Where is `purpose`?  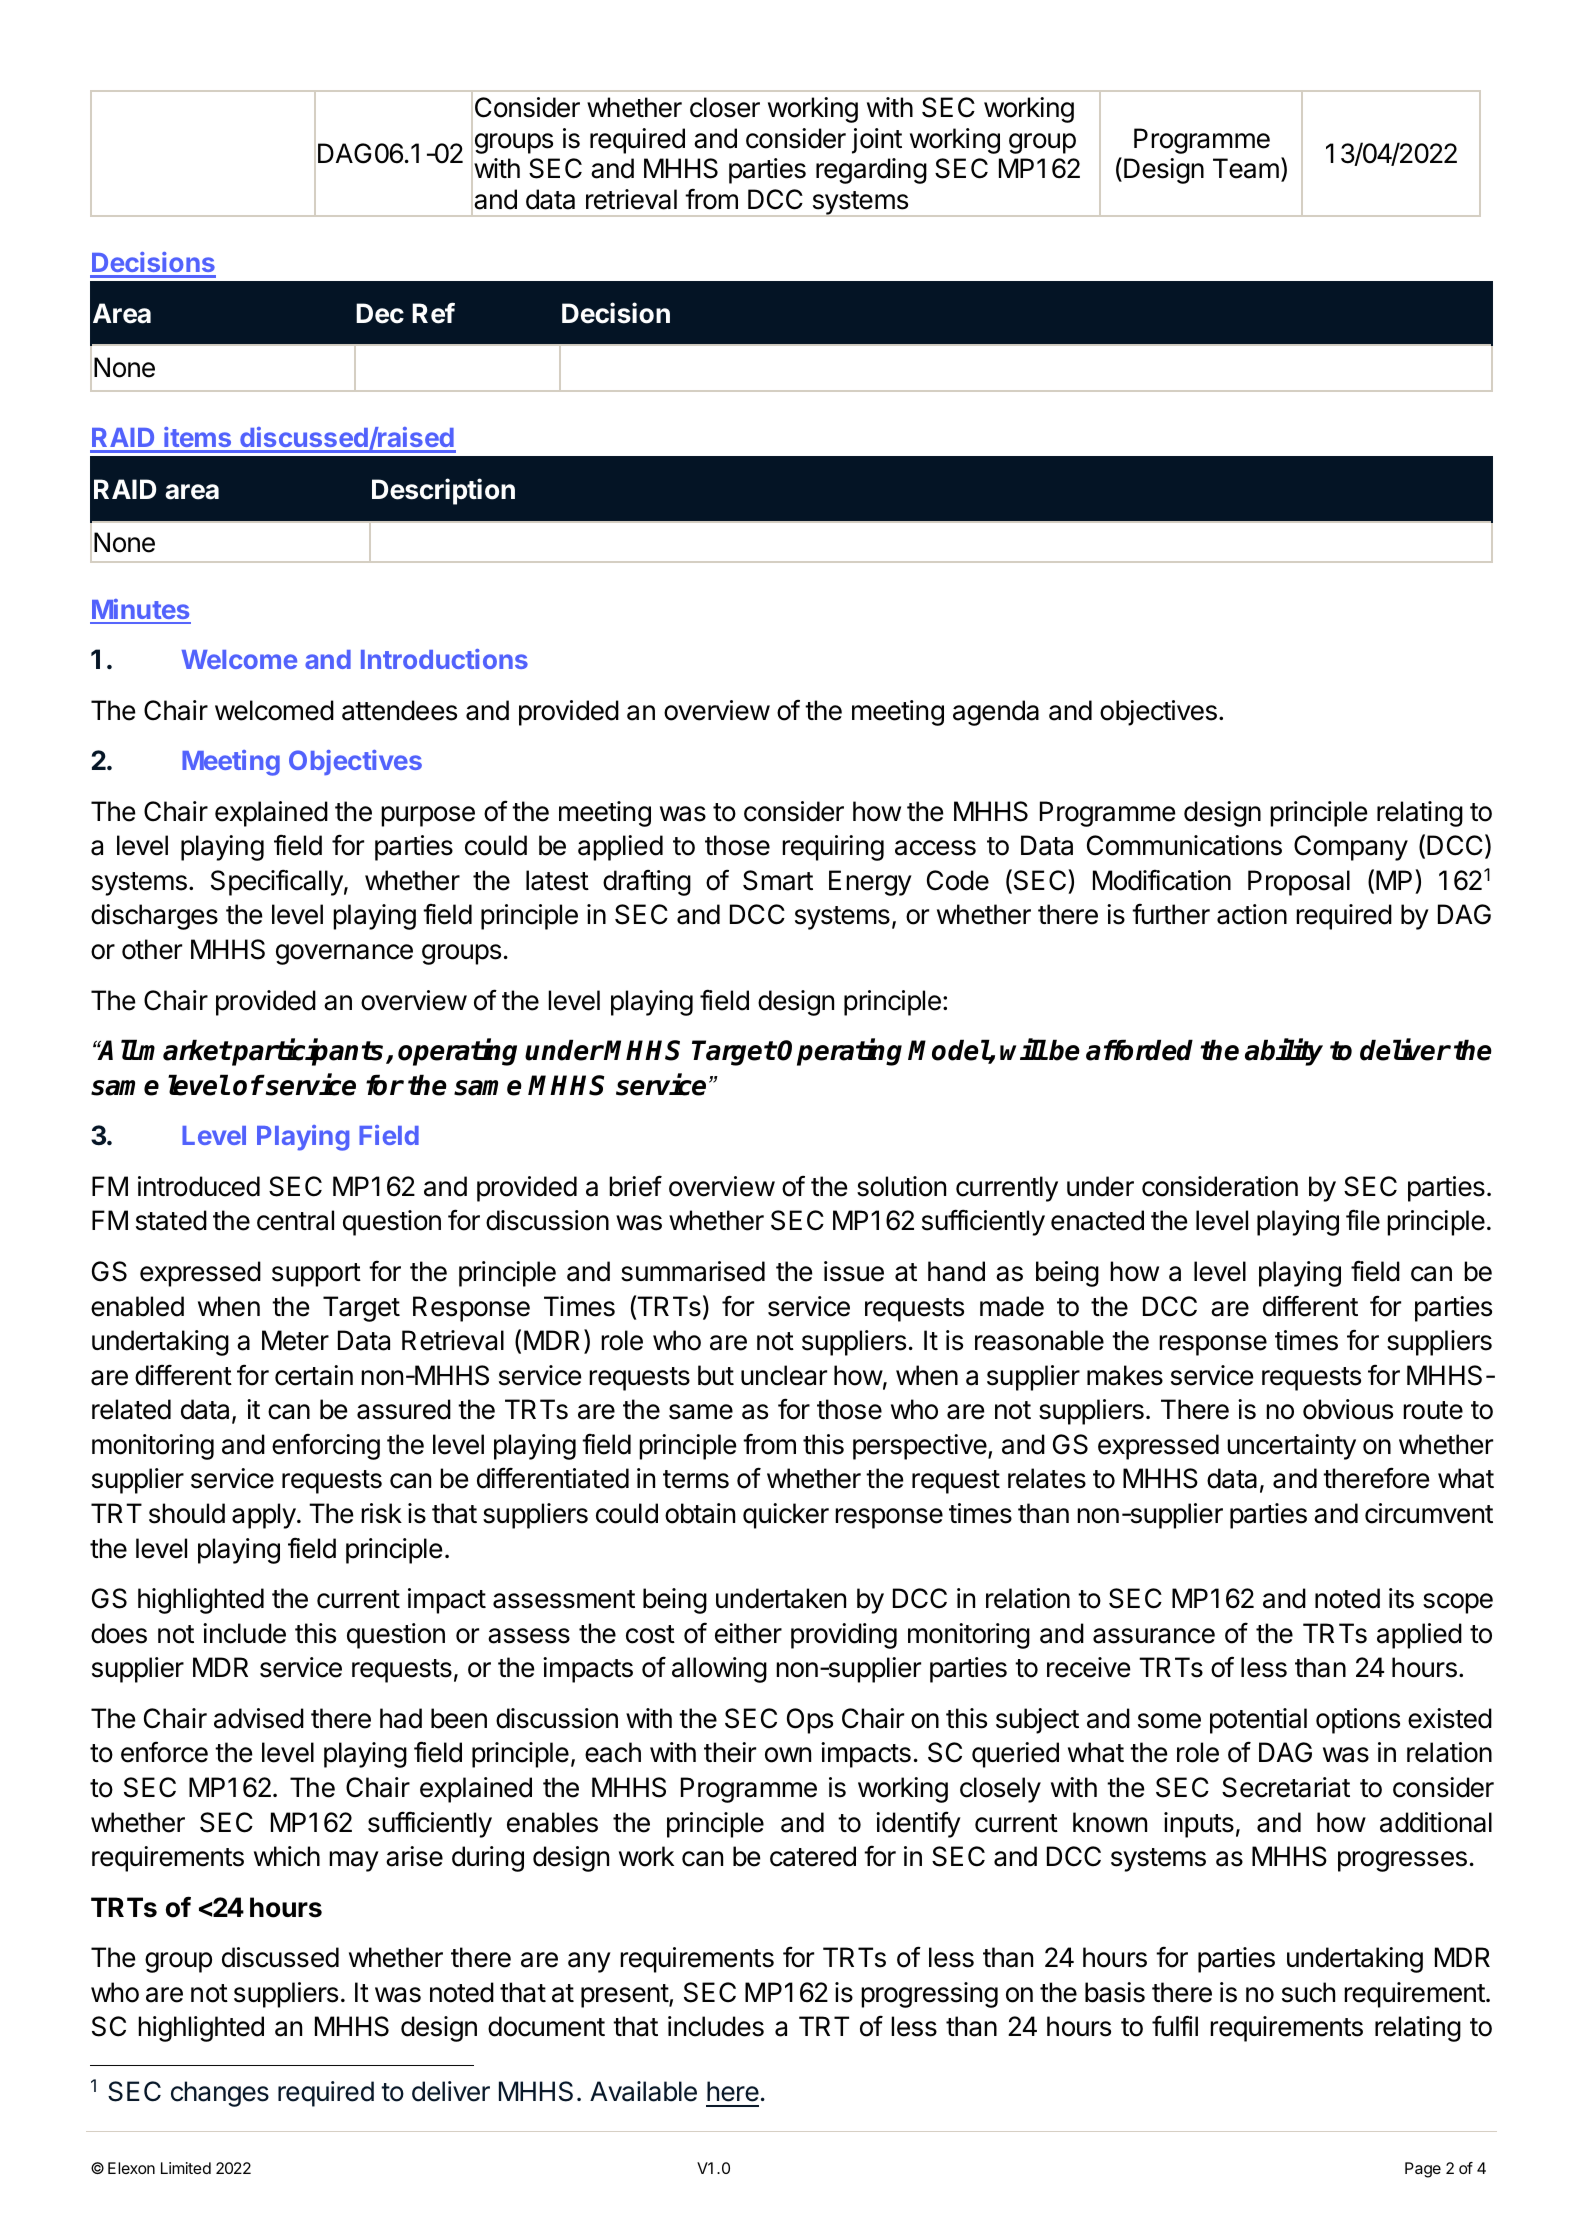 purpose is located at coordinates (428, 816).
